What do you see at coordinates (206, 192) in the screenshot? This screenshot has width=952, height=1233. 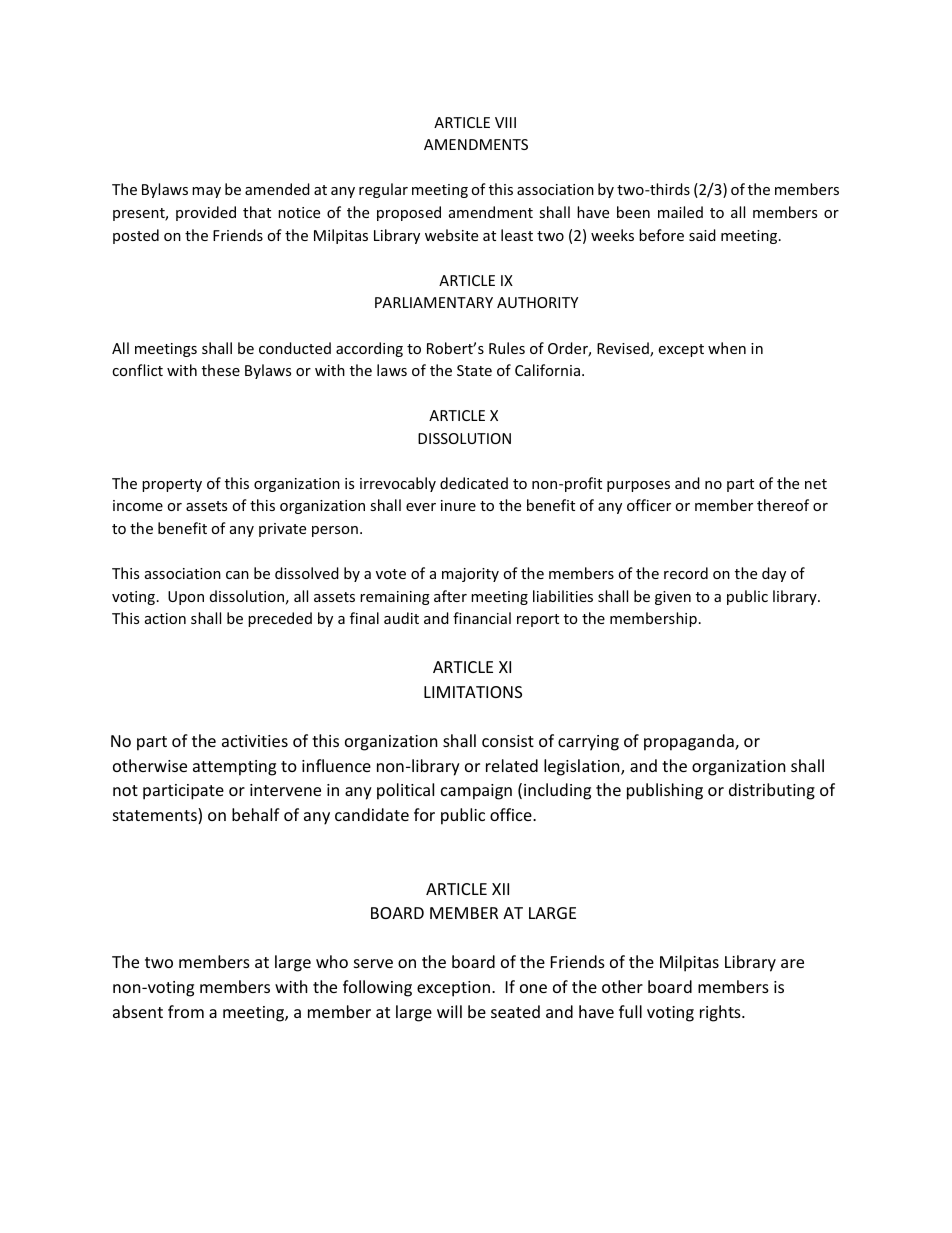 I see `may` at bounding box center [206, 192].
